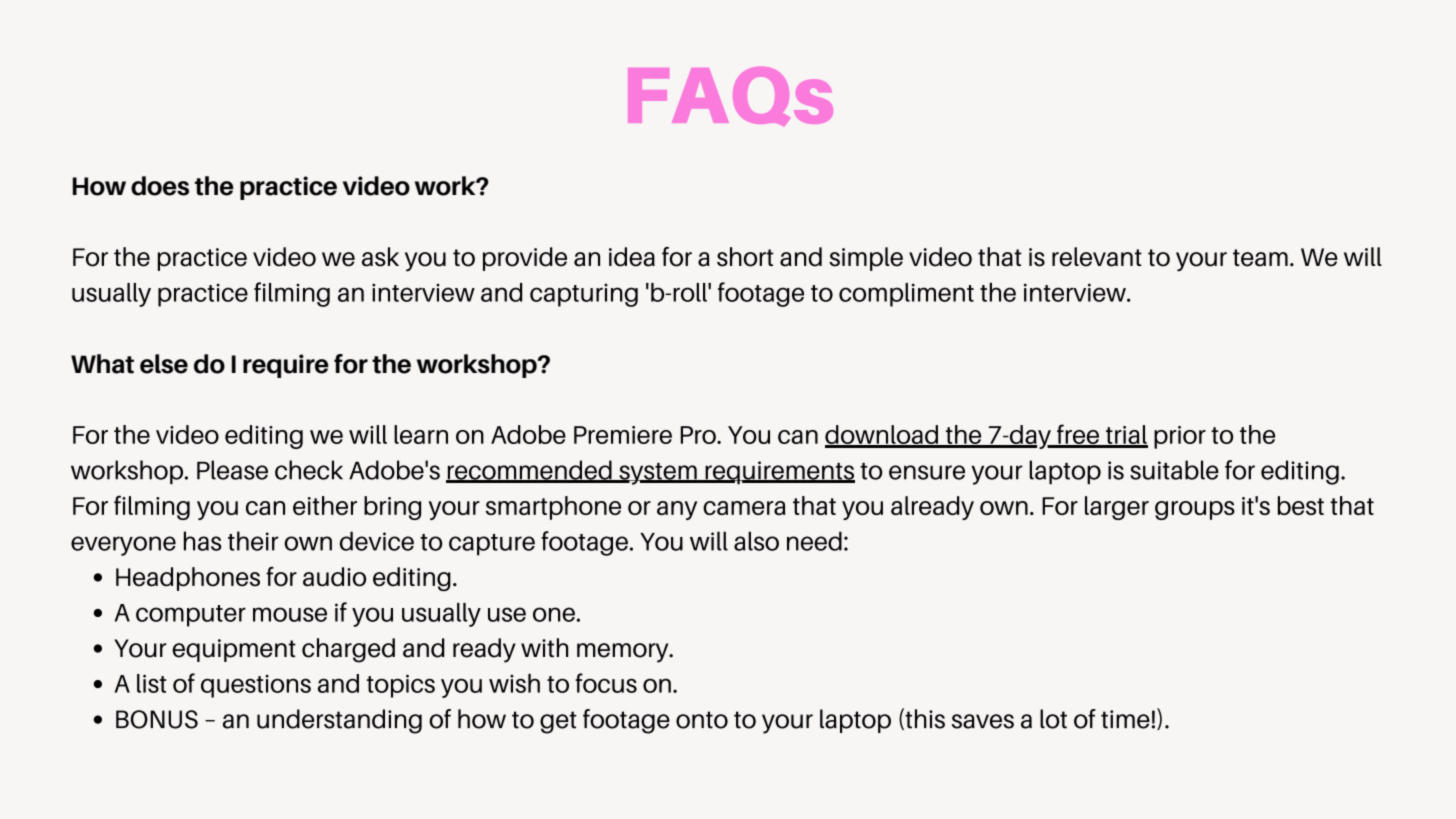  What do you see at coordinates (232, 470) in the document?
I see `Please` at bounding box center [232, 470].
